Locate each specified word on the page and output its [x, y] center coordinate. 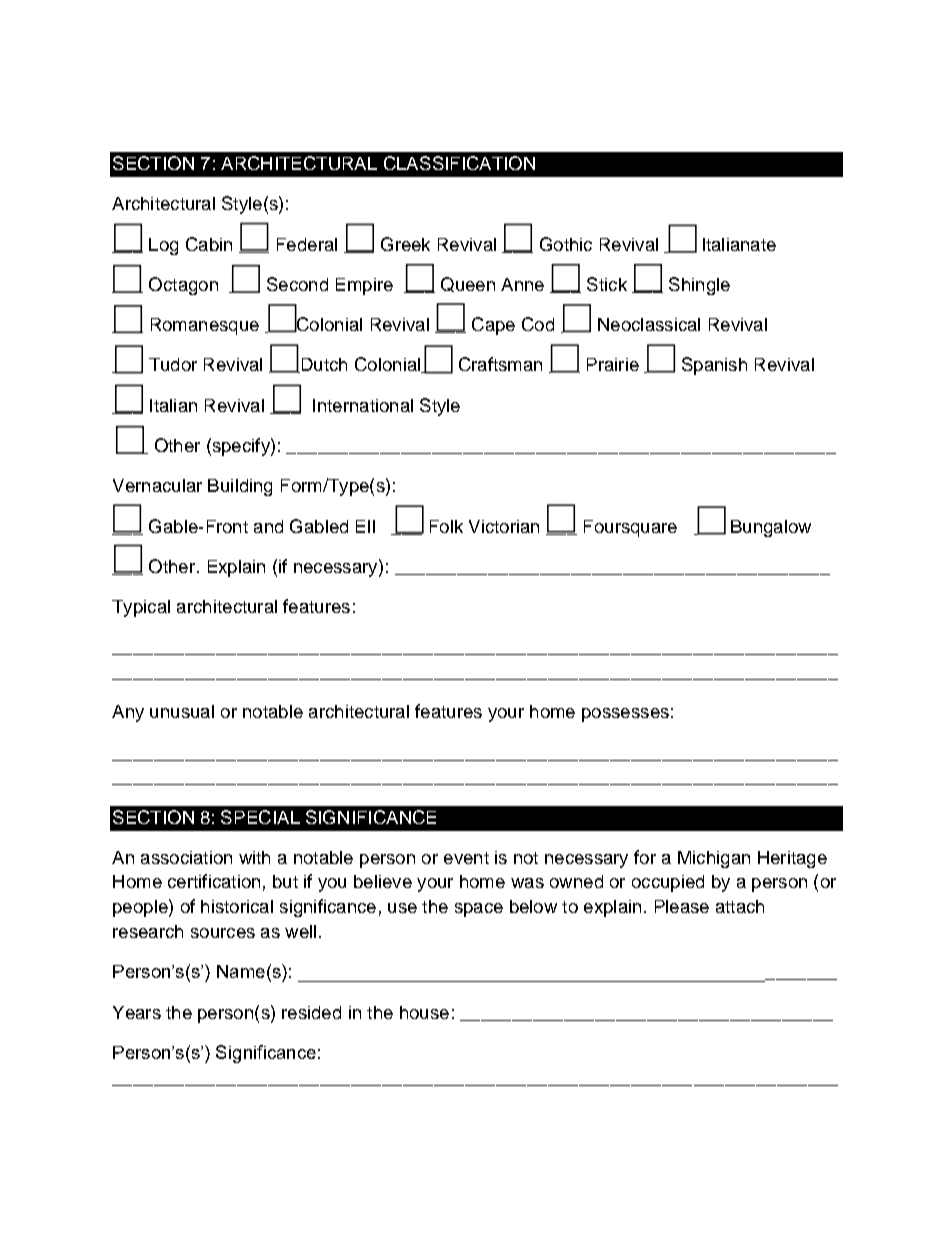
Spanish [714, 366]
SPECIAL [260, 817]
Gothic [566, 244]
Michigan [714, 859]
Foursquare [630, 528]
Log [163, 246]
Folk [446, 526]
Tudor [173, 364]
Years [137, 1012]
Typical [141, 608]
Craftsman [500, 364]
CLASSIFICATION [459, 163]
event [466, 858]
